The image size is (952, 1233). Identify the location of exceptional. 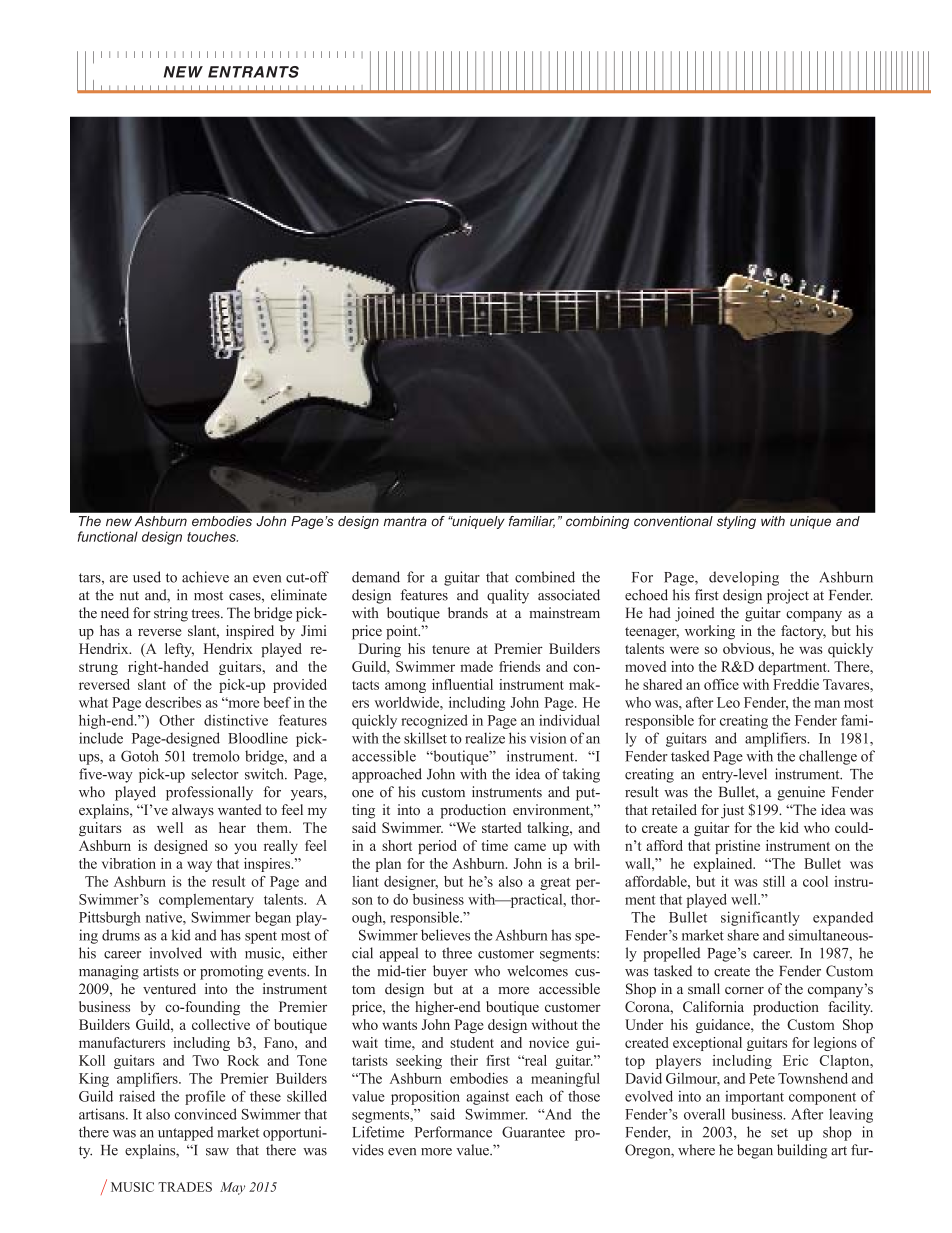
(707, 1044).
